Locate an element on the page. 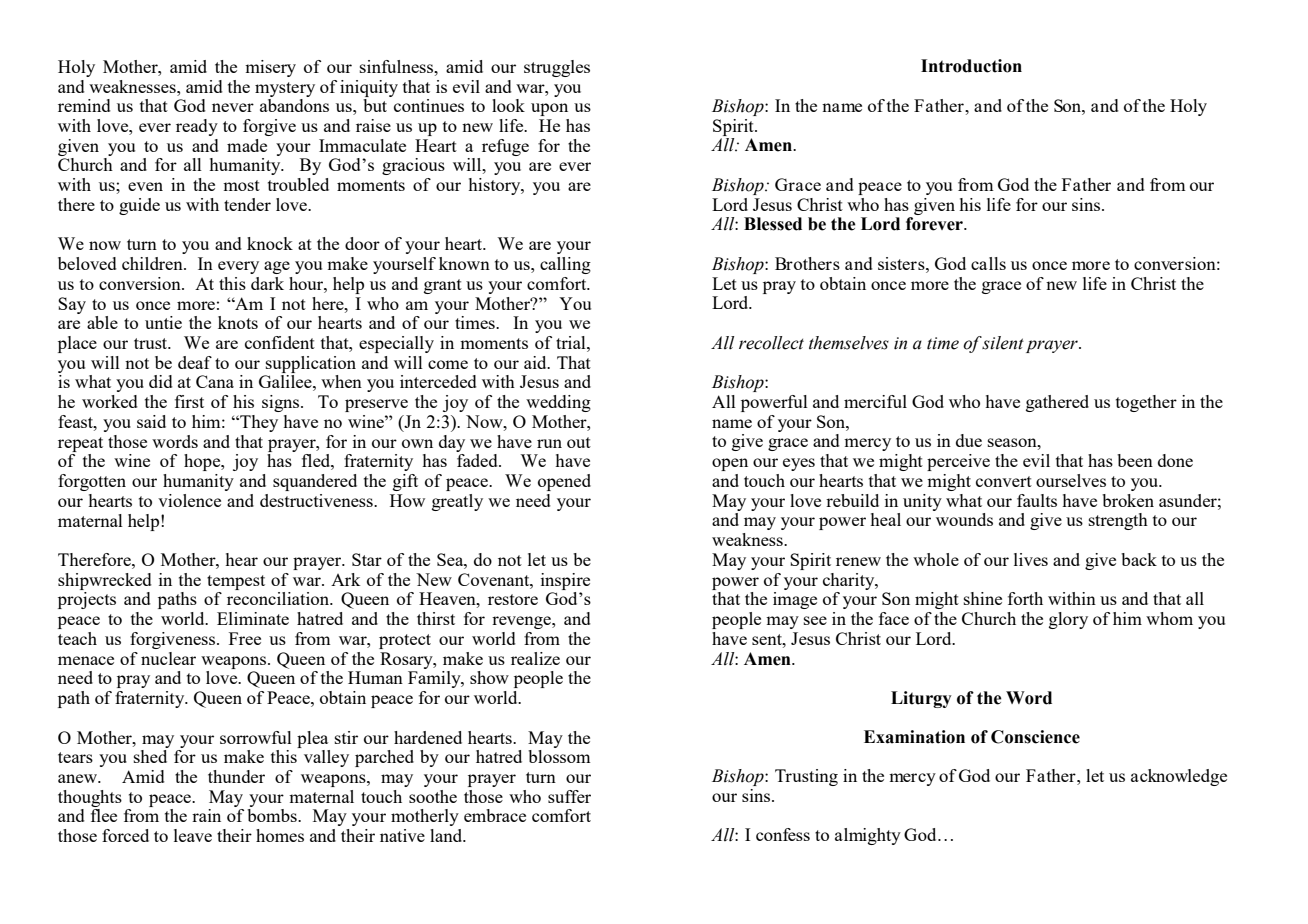 Image resolution: width=1308 pixels, height=924 pixels. lives is located at coordinates (1031, 559).
